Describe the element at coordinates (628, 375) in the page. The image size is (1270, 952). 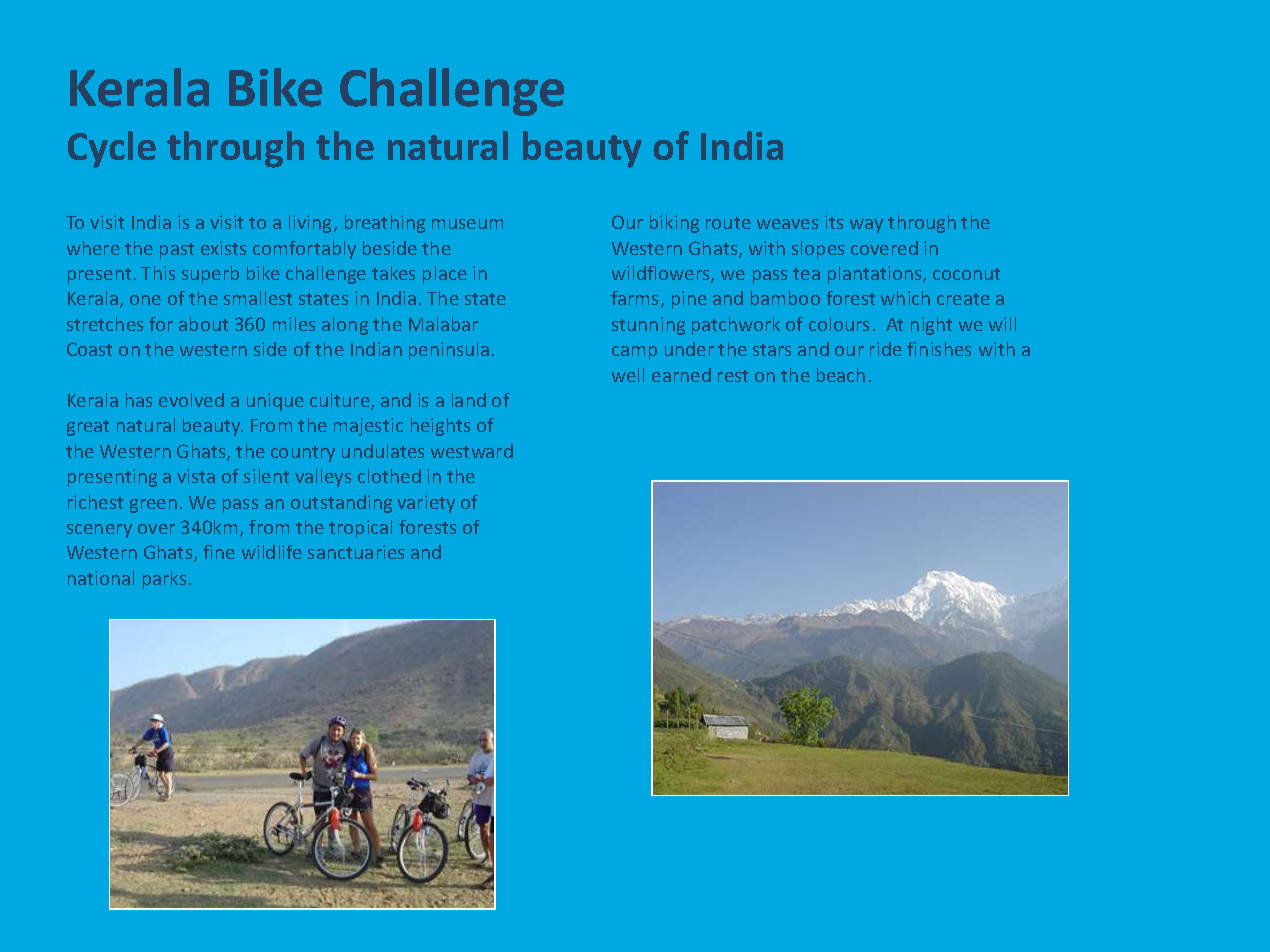
I see `well` at that location.
